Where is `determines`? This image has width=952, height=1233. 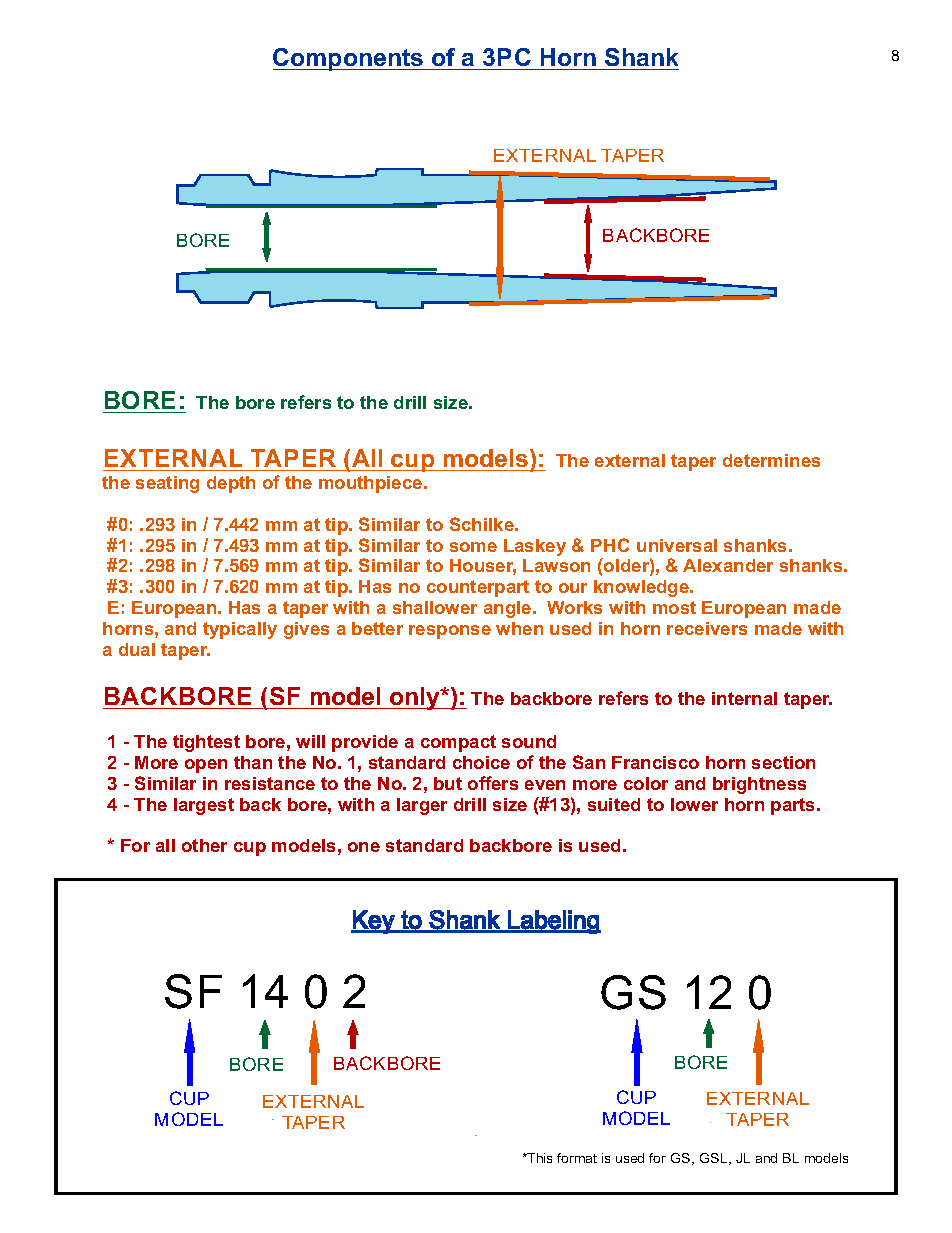 determines is located at coordinates (771, 460).
